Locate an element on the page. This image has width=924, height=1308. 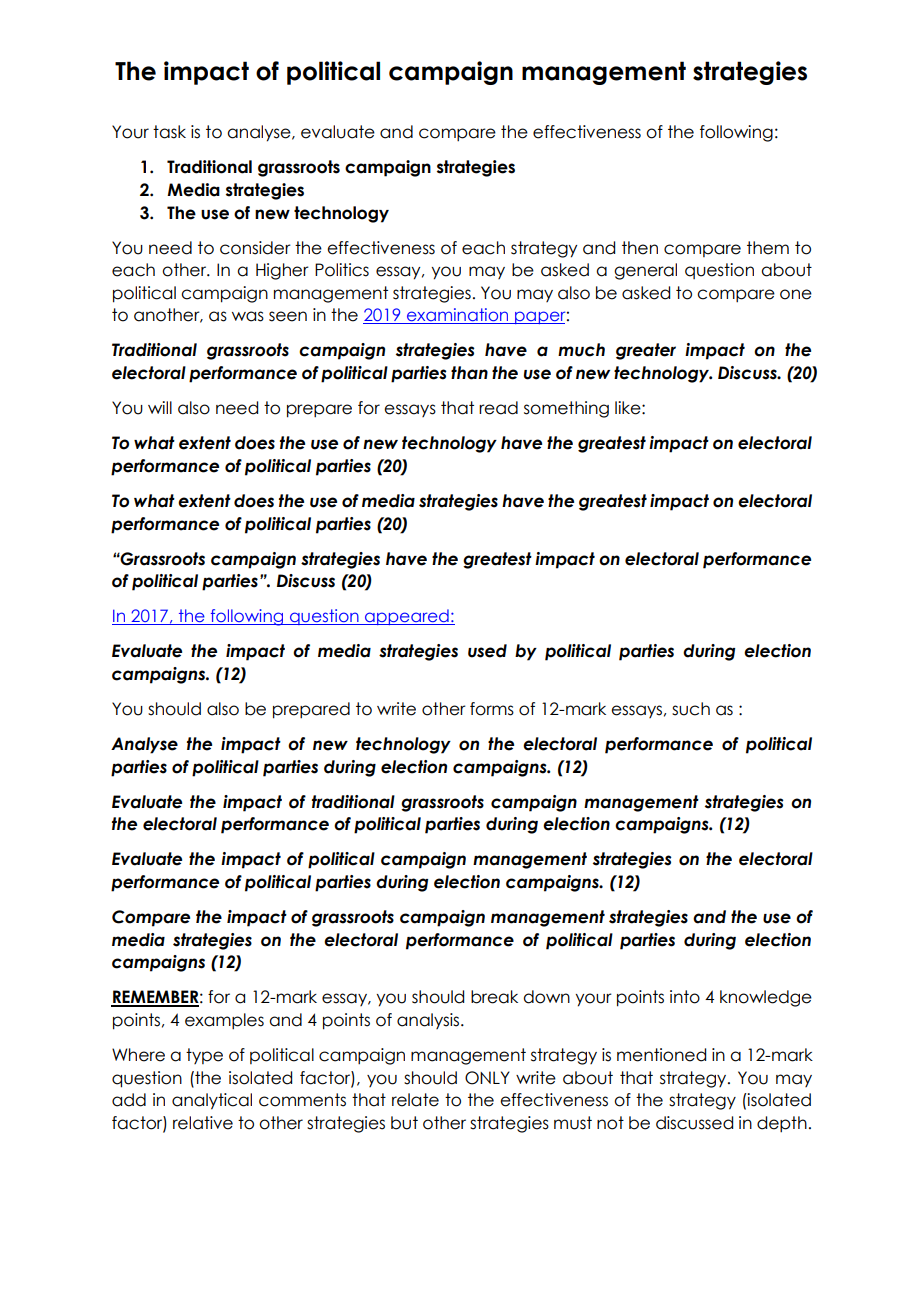
then is located at coordinates (640, 248).
